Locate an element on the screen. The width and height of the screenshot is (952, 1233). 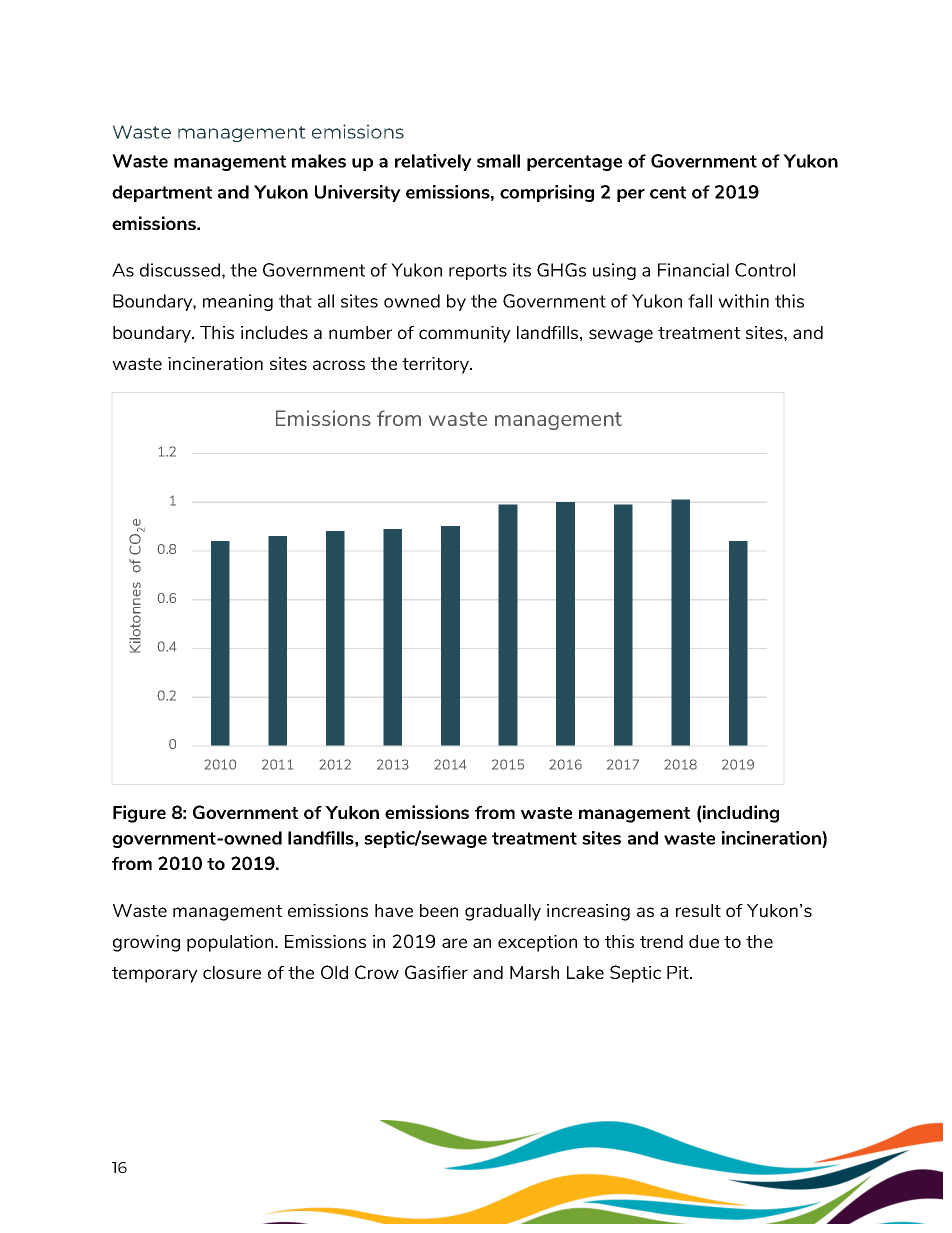
territory is located at coordinates (436, 365).
